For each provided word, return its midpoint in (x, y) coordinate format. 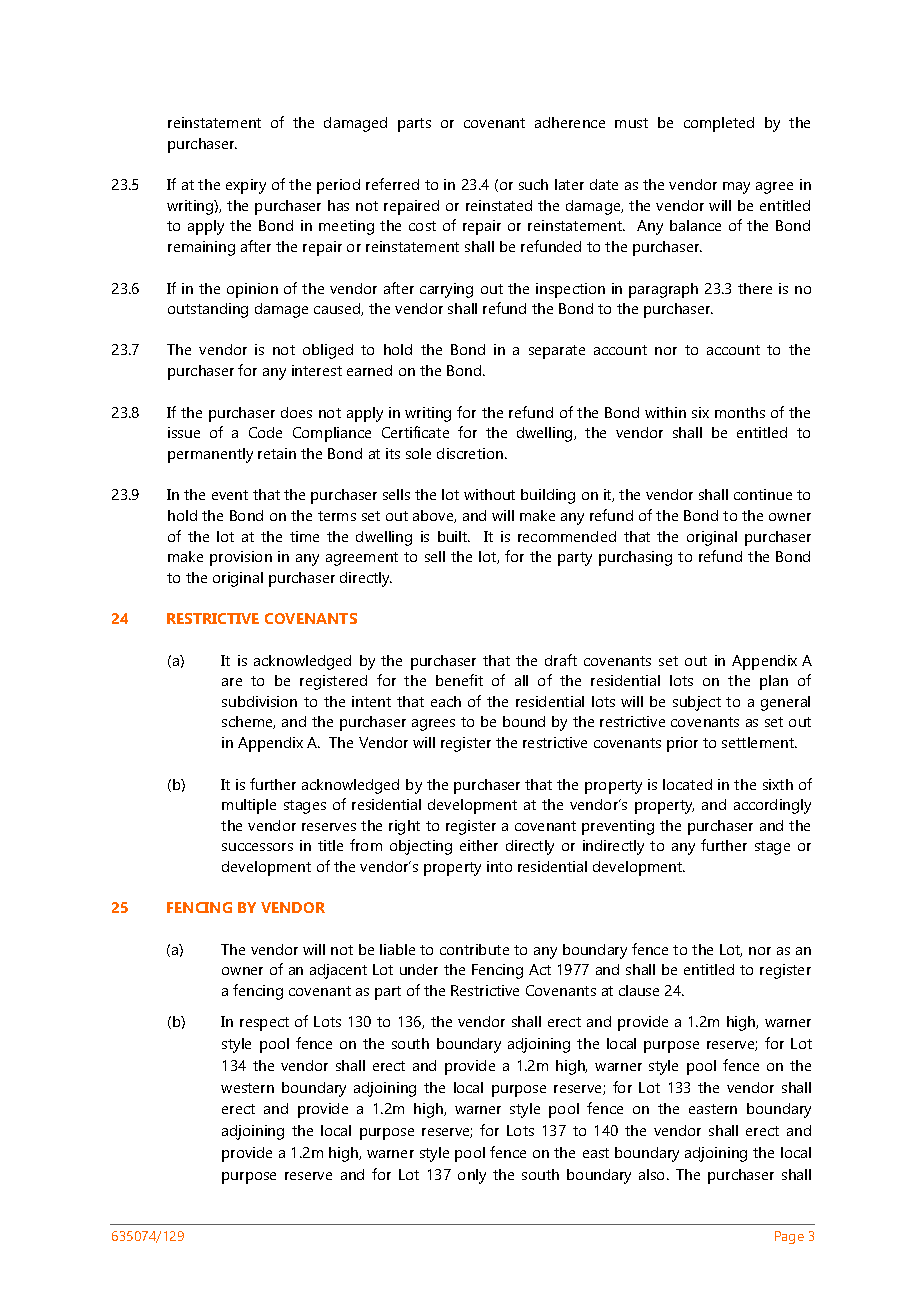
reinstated (499, 205)
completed (719, 124)
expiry (246, 186)
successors (257, 847)
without (489, 494)
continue (763, 494)
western (247, 1088)
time (304, 536)
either (479, 845)
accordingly (772, 806)
